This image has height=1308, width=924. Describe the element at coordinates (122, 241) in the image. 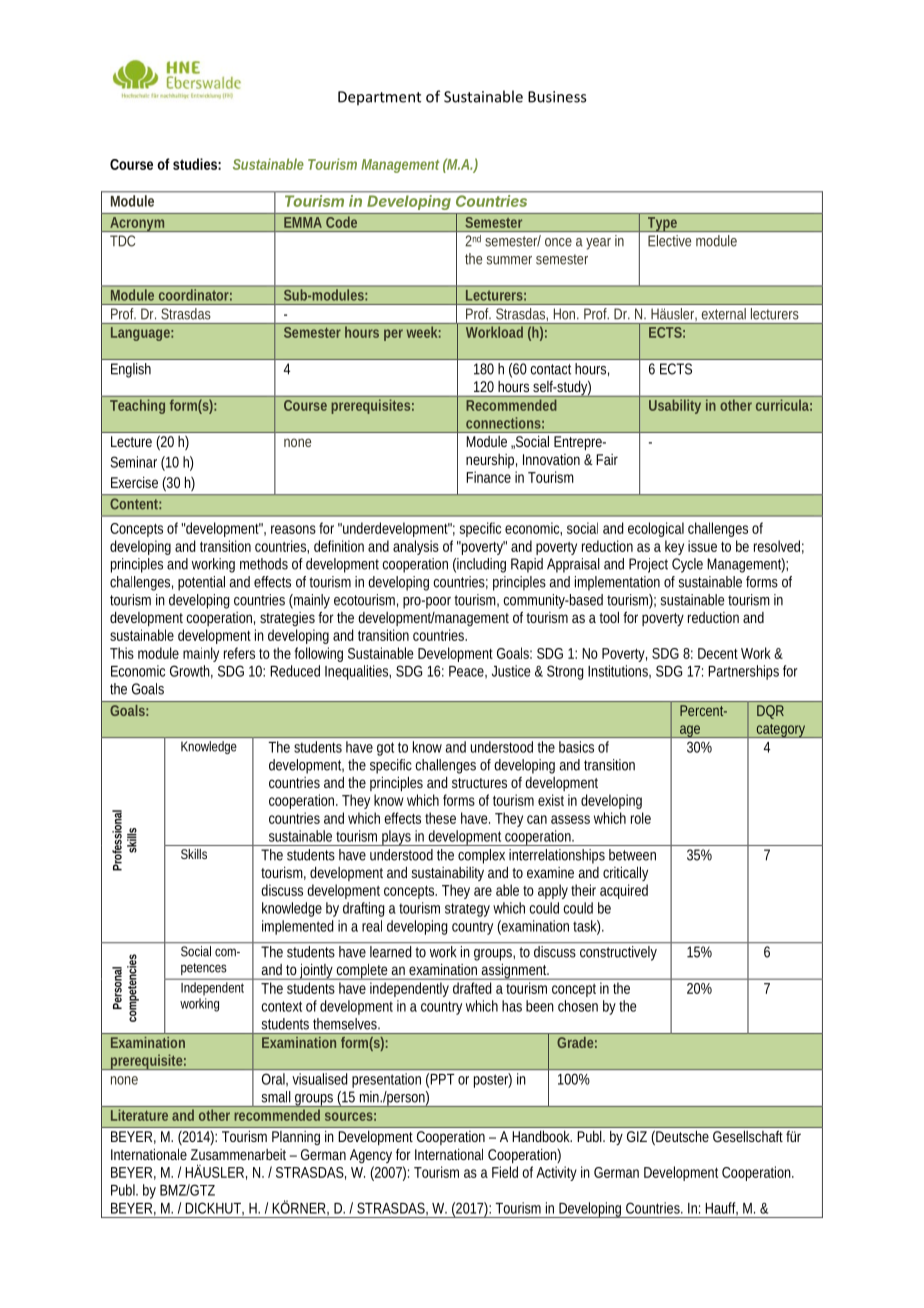

I see `TDC` at that location.
